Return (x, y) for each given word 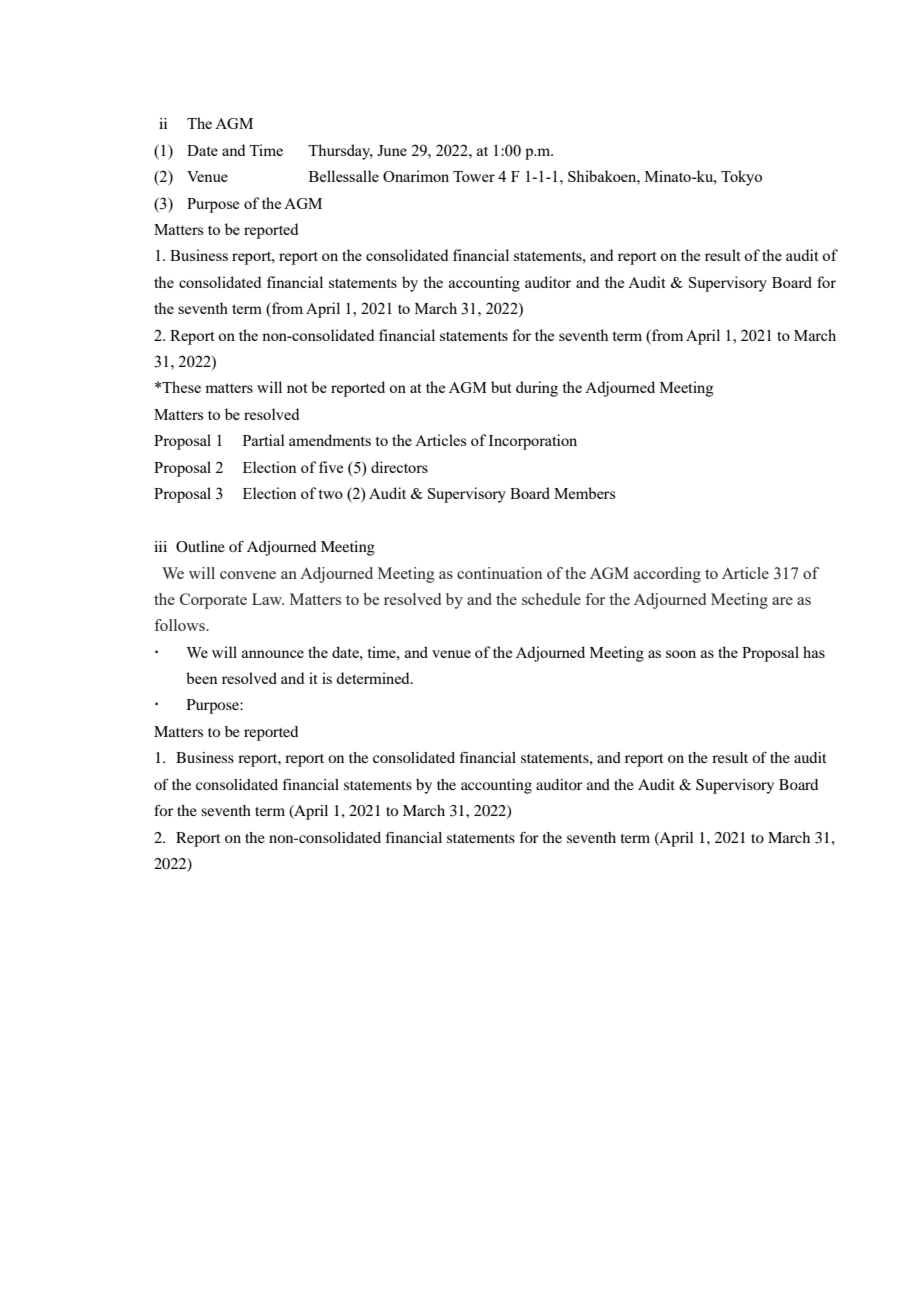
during (537, 389)
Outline (200, 547)
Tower (474, 176)
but (501, 387)
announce (273, 654)
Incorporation (533, 442)
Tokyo (741, 178)
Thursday (340, 152)
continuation (499, 573)
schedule (551, 599)
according (667, 575)
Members (584, 493)
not (297, 388)
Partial (264, 440)
